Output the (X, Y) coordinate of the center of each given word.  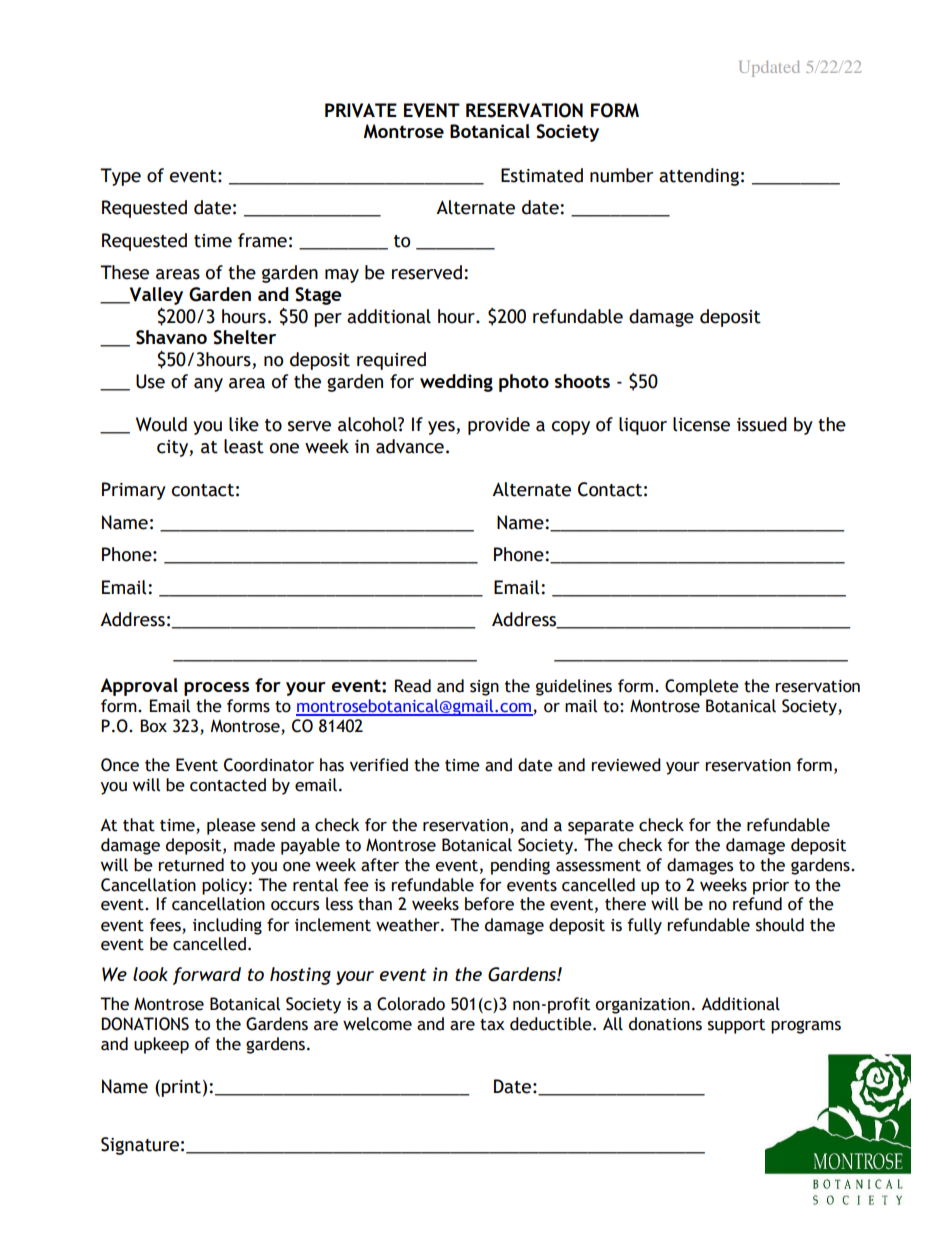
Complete (702, 687)
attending (699, 177)
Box (153, 726)
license (701, 424)
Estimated (542, 175)
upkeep (161, 1045)
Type (120, 177)
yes (442, 428)
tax (492, 1025)
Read (413, 686)
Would (161, 424)
